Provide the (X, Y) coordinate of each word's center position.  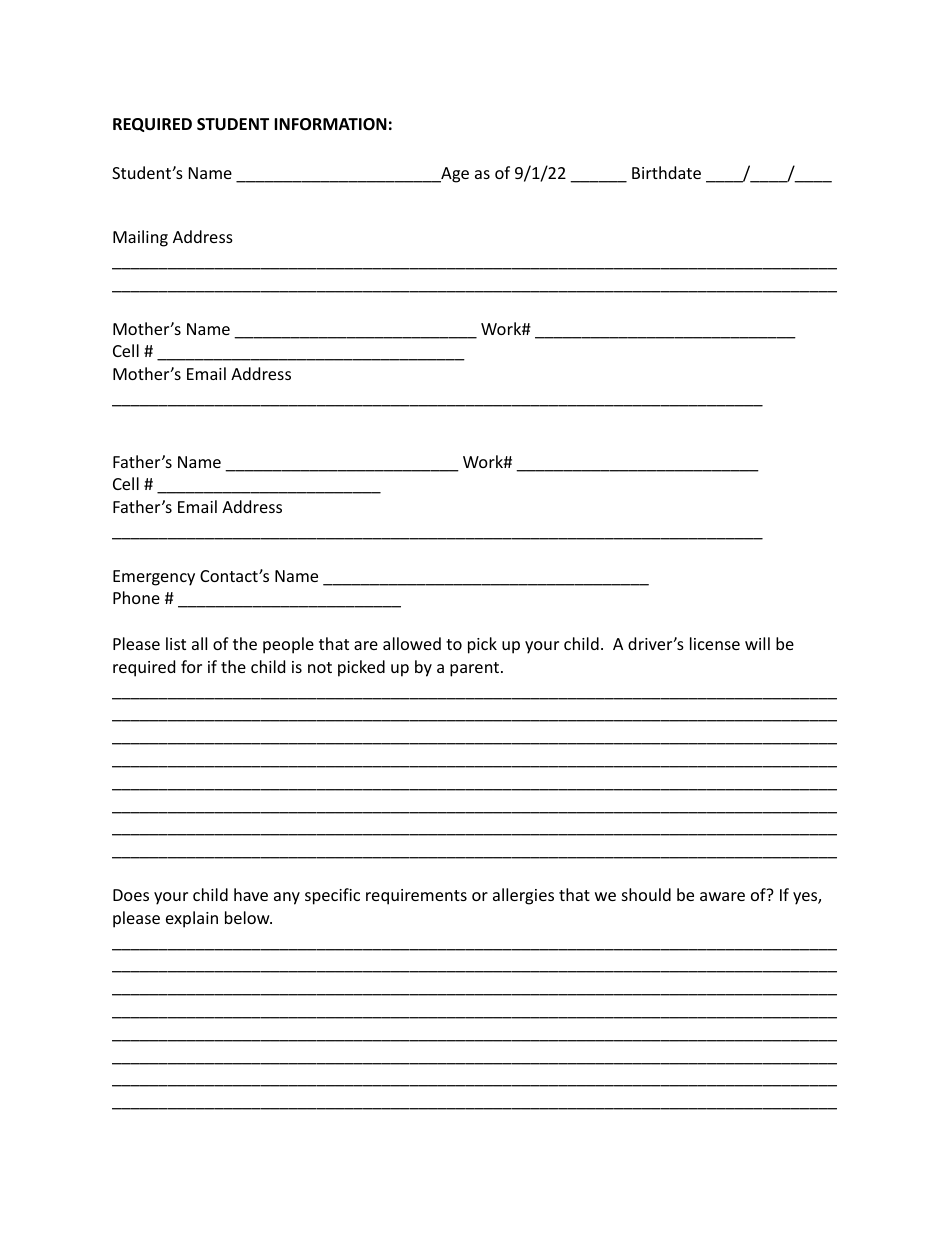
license (715, 643)
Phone (136, 597)
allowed (412, 643)
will (757, 643)
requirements (416, 897)
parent (476, 669)
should (646, 894)
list (176, 643)
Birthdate (666, 172)
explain (192, 919)
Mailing (140, 238)
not (320, 667)
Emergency (154, 578)
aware (722, 896)
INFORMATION (330, 124)
